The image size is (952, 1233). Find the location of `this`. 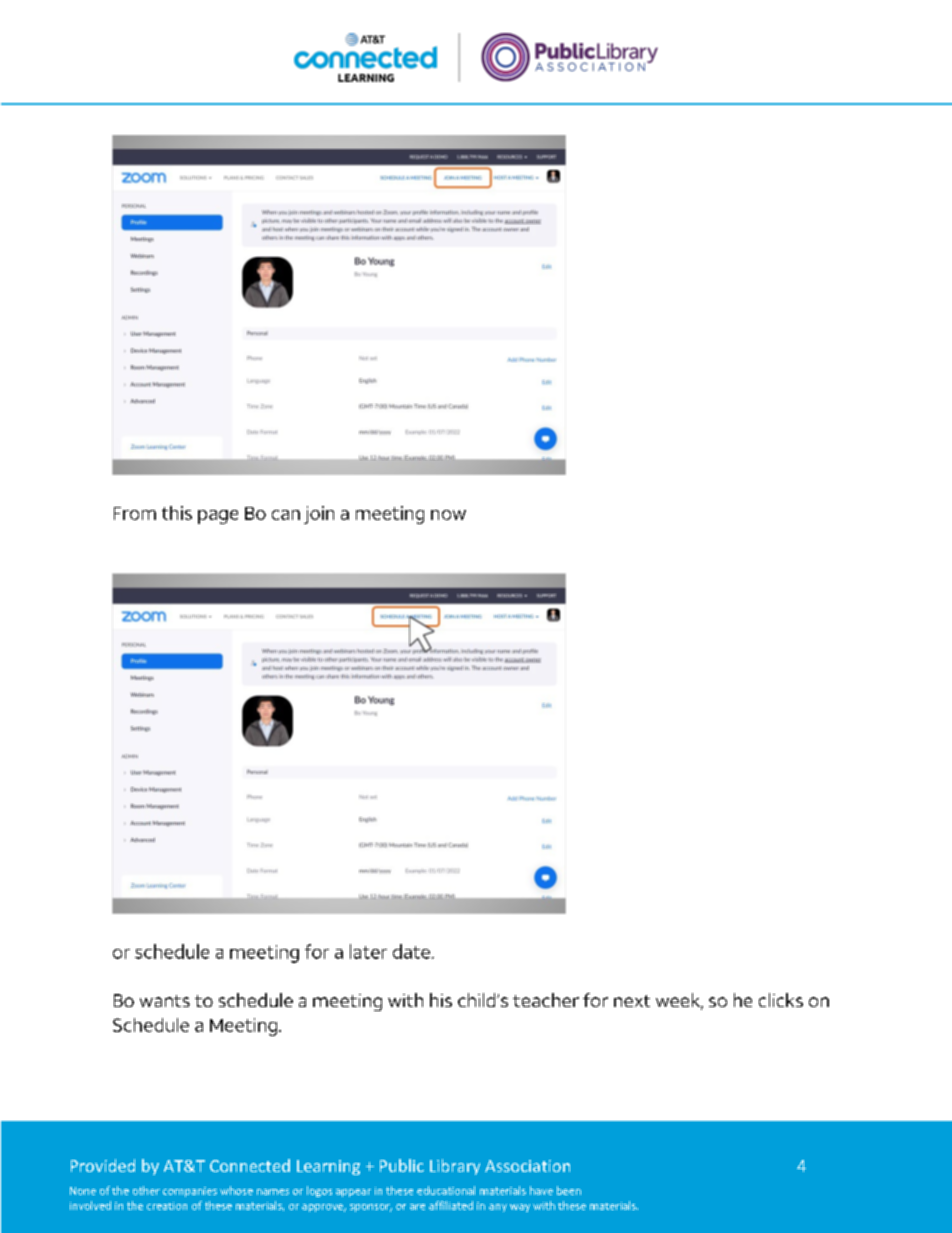

this is located at coordinates (177, 513).
